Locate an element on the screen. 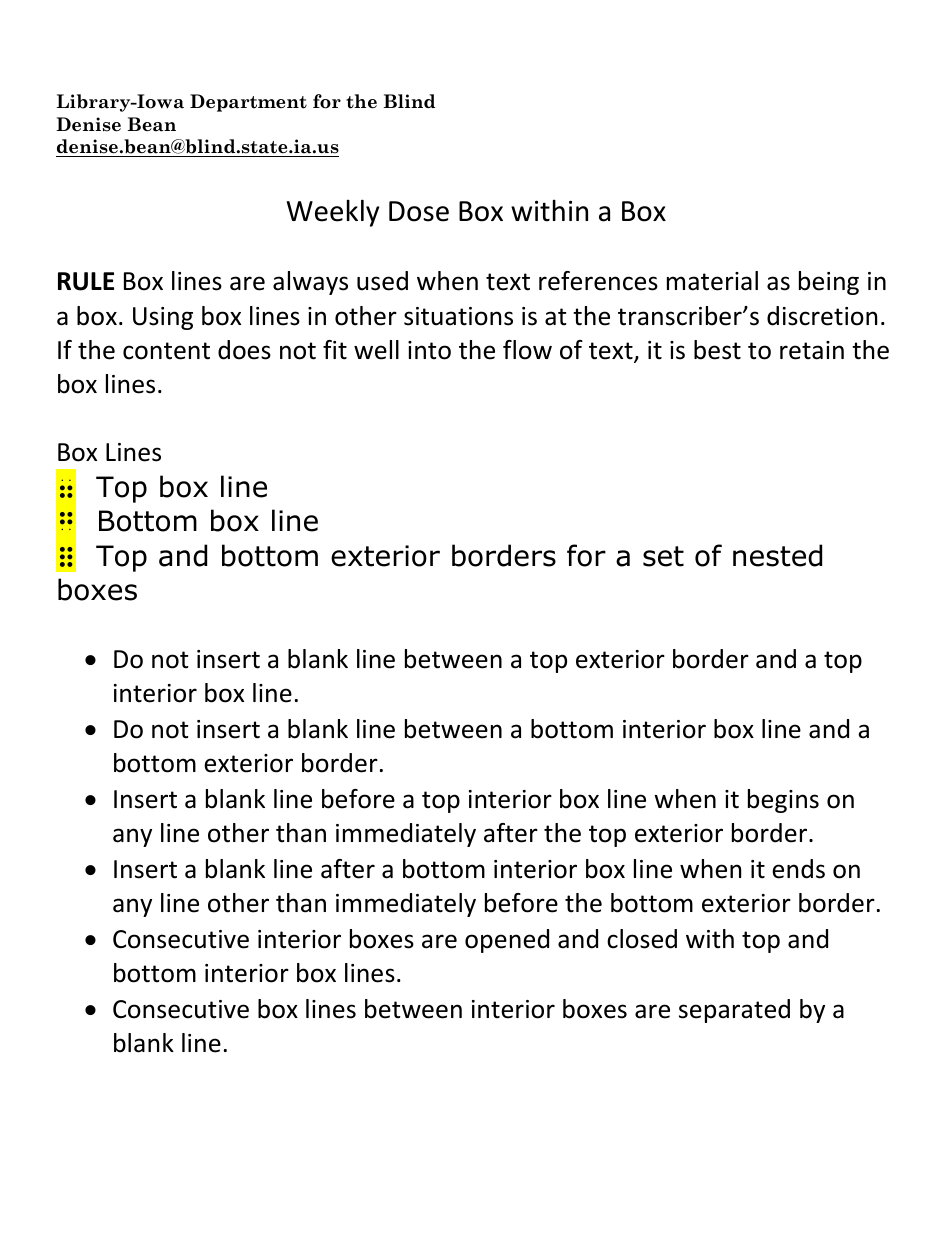 This screenshot has width=952, height=1233. Dose is located at coordinates (419, 211).
